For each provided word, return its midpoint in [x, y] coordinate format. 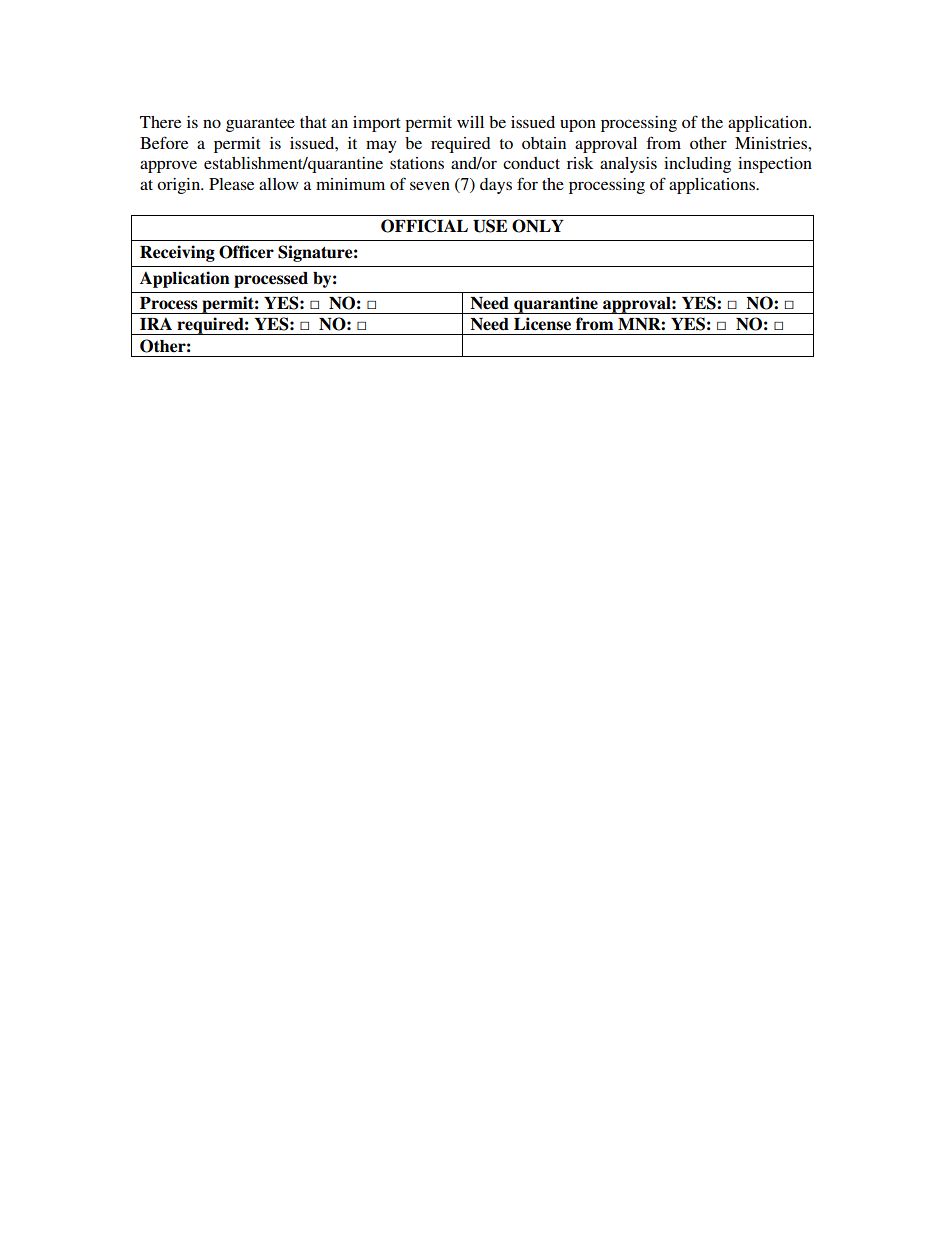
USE [490, 226]
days [496, 186]
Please [231, 184]
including [697, 165]
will [470, 122]
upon [578, 125]
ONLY [538, 226]
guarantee [260, 125]
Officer [246, 252]
